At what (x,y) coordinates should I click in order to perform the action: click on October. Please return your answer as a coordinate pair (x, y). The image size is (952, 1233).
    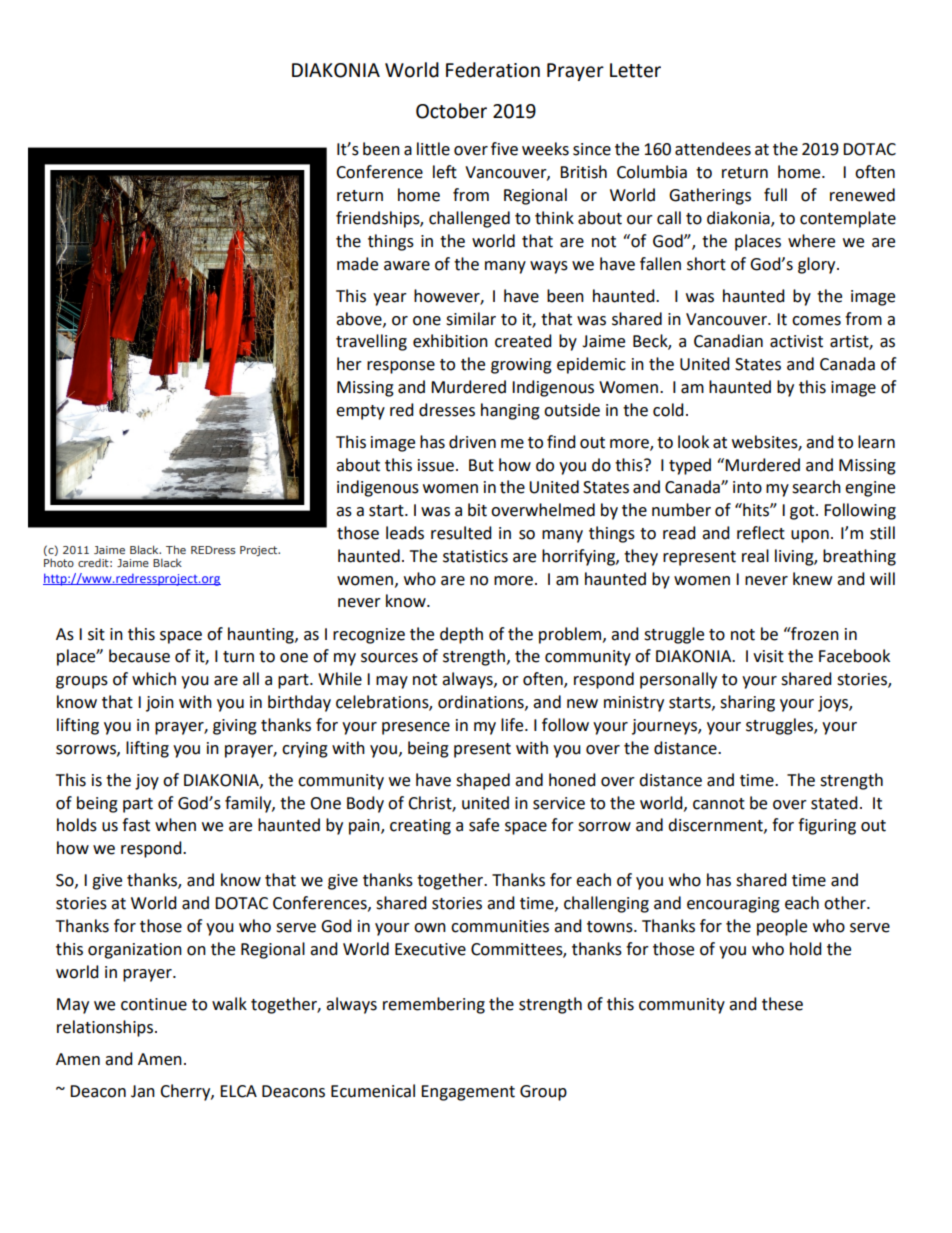
    Looking at the image, I should click on (451, 111).
